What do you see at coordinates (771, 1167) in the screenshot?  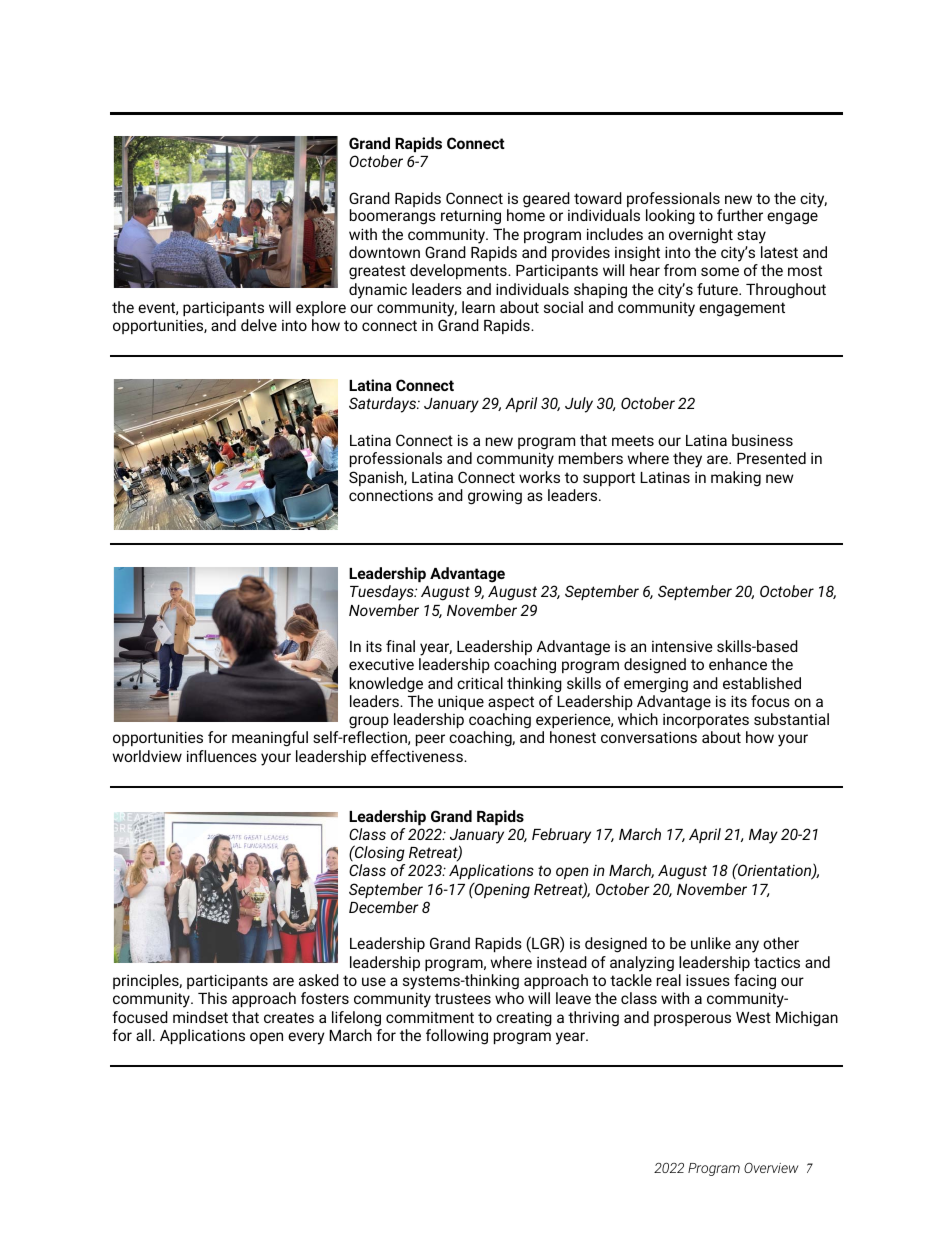 I see `Overview` at bounding box center [771, 1167].
